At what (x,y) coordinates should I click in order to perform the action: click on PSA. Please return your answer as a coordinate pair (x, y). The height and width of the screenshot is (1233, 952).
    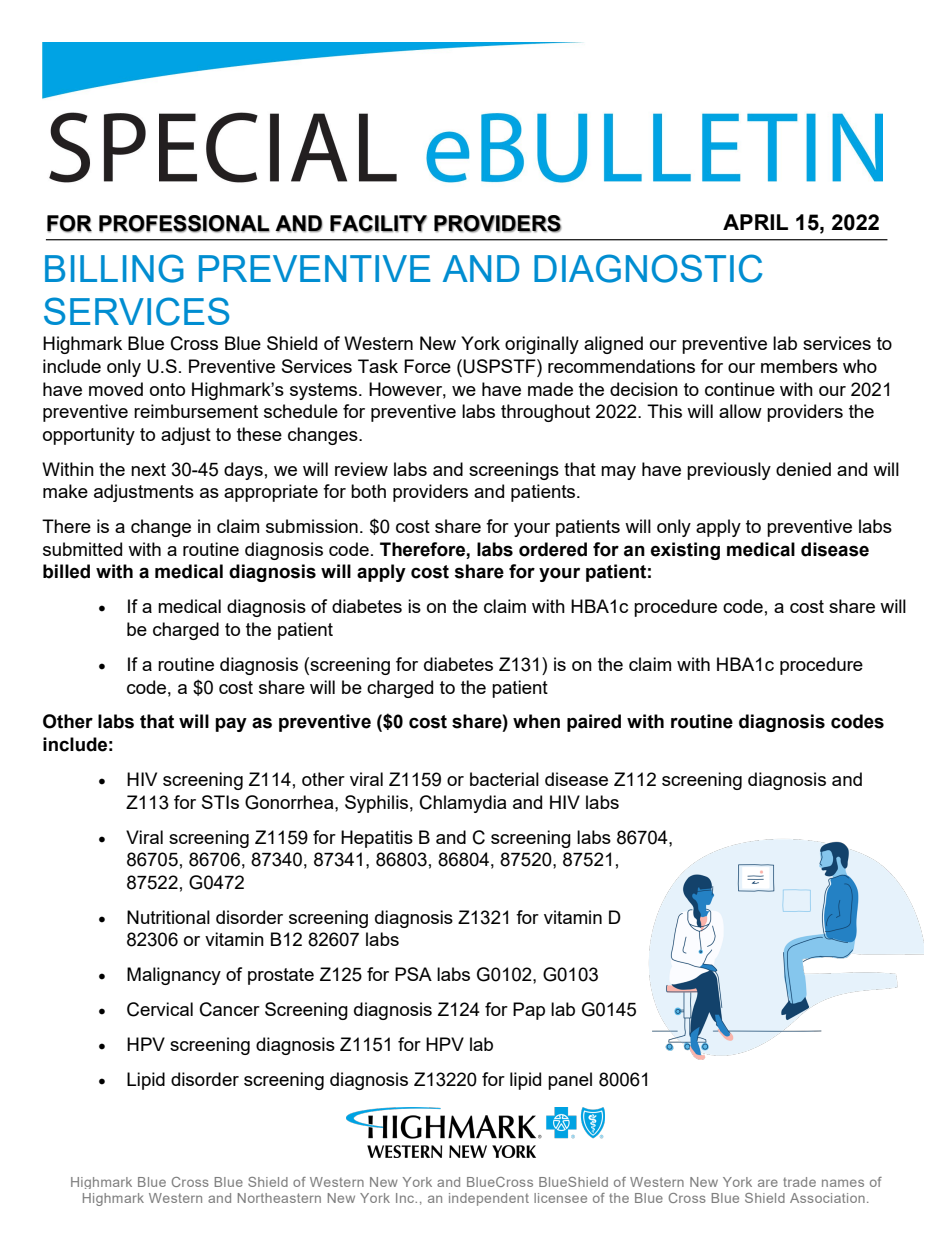
    Looking at the image, I should click on (413, 974).
